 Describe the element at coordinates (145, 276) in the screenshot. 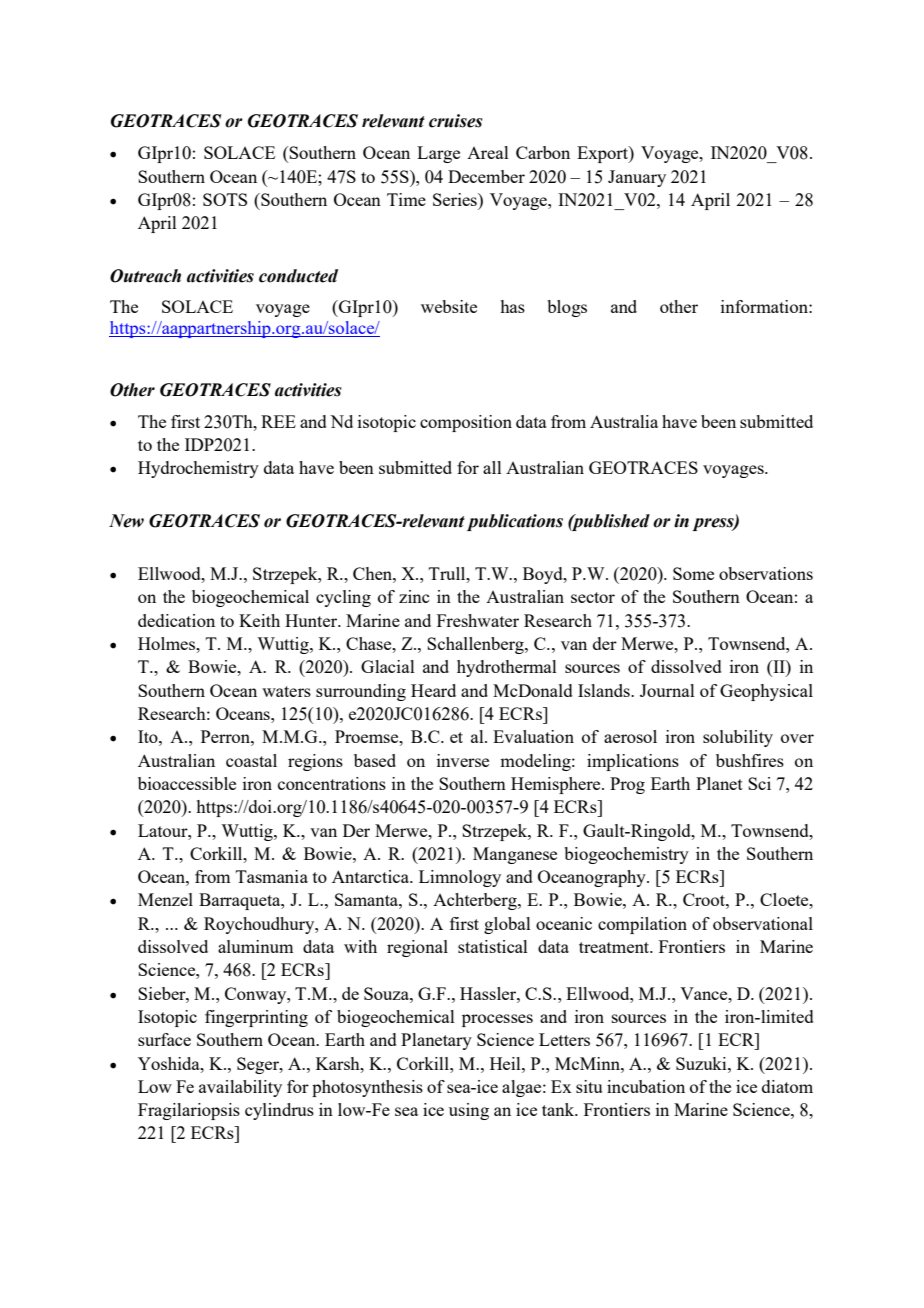

I see `Outreach` at that location.
